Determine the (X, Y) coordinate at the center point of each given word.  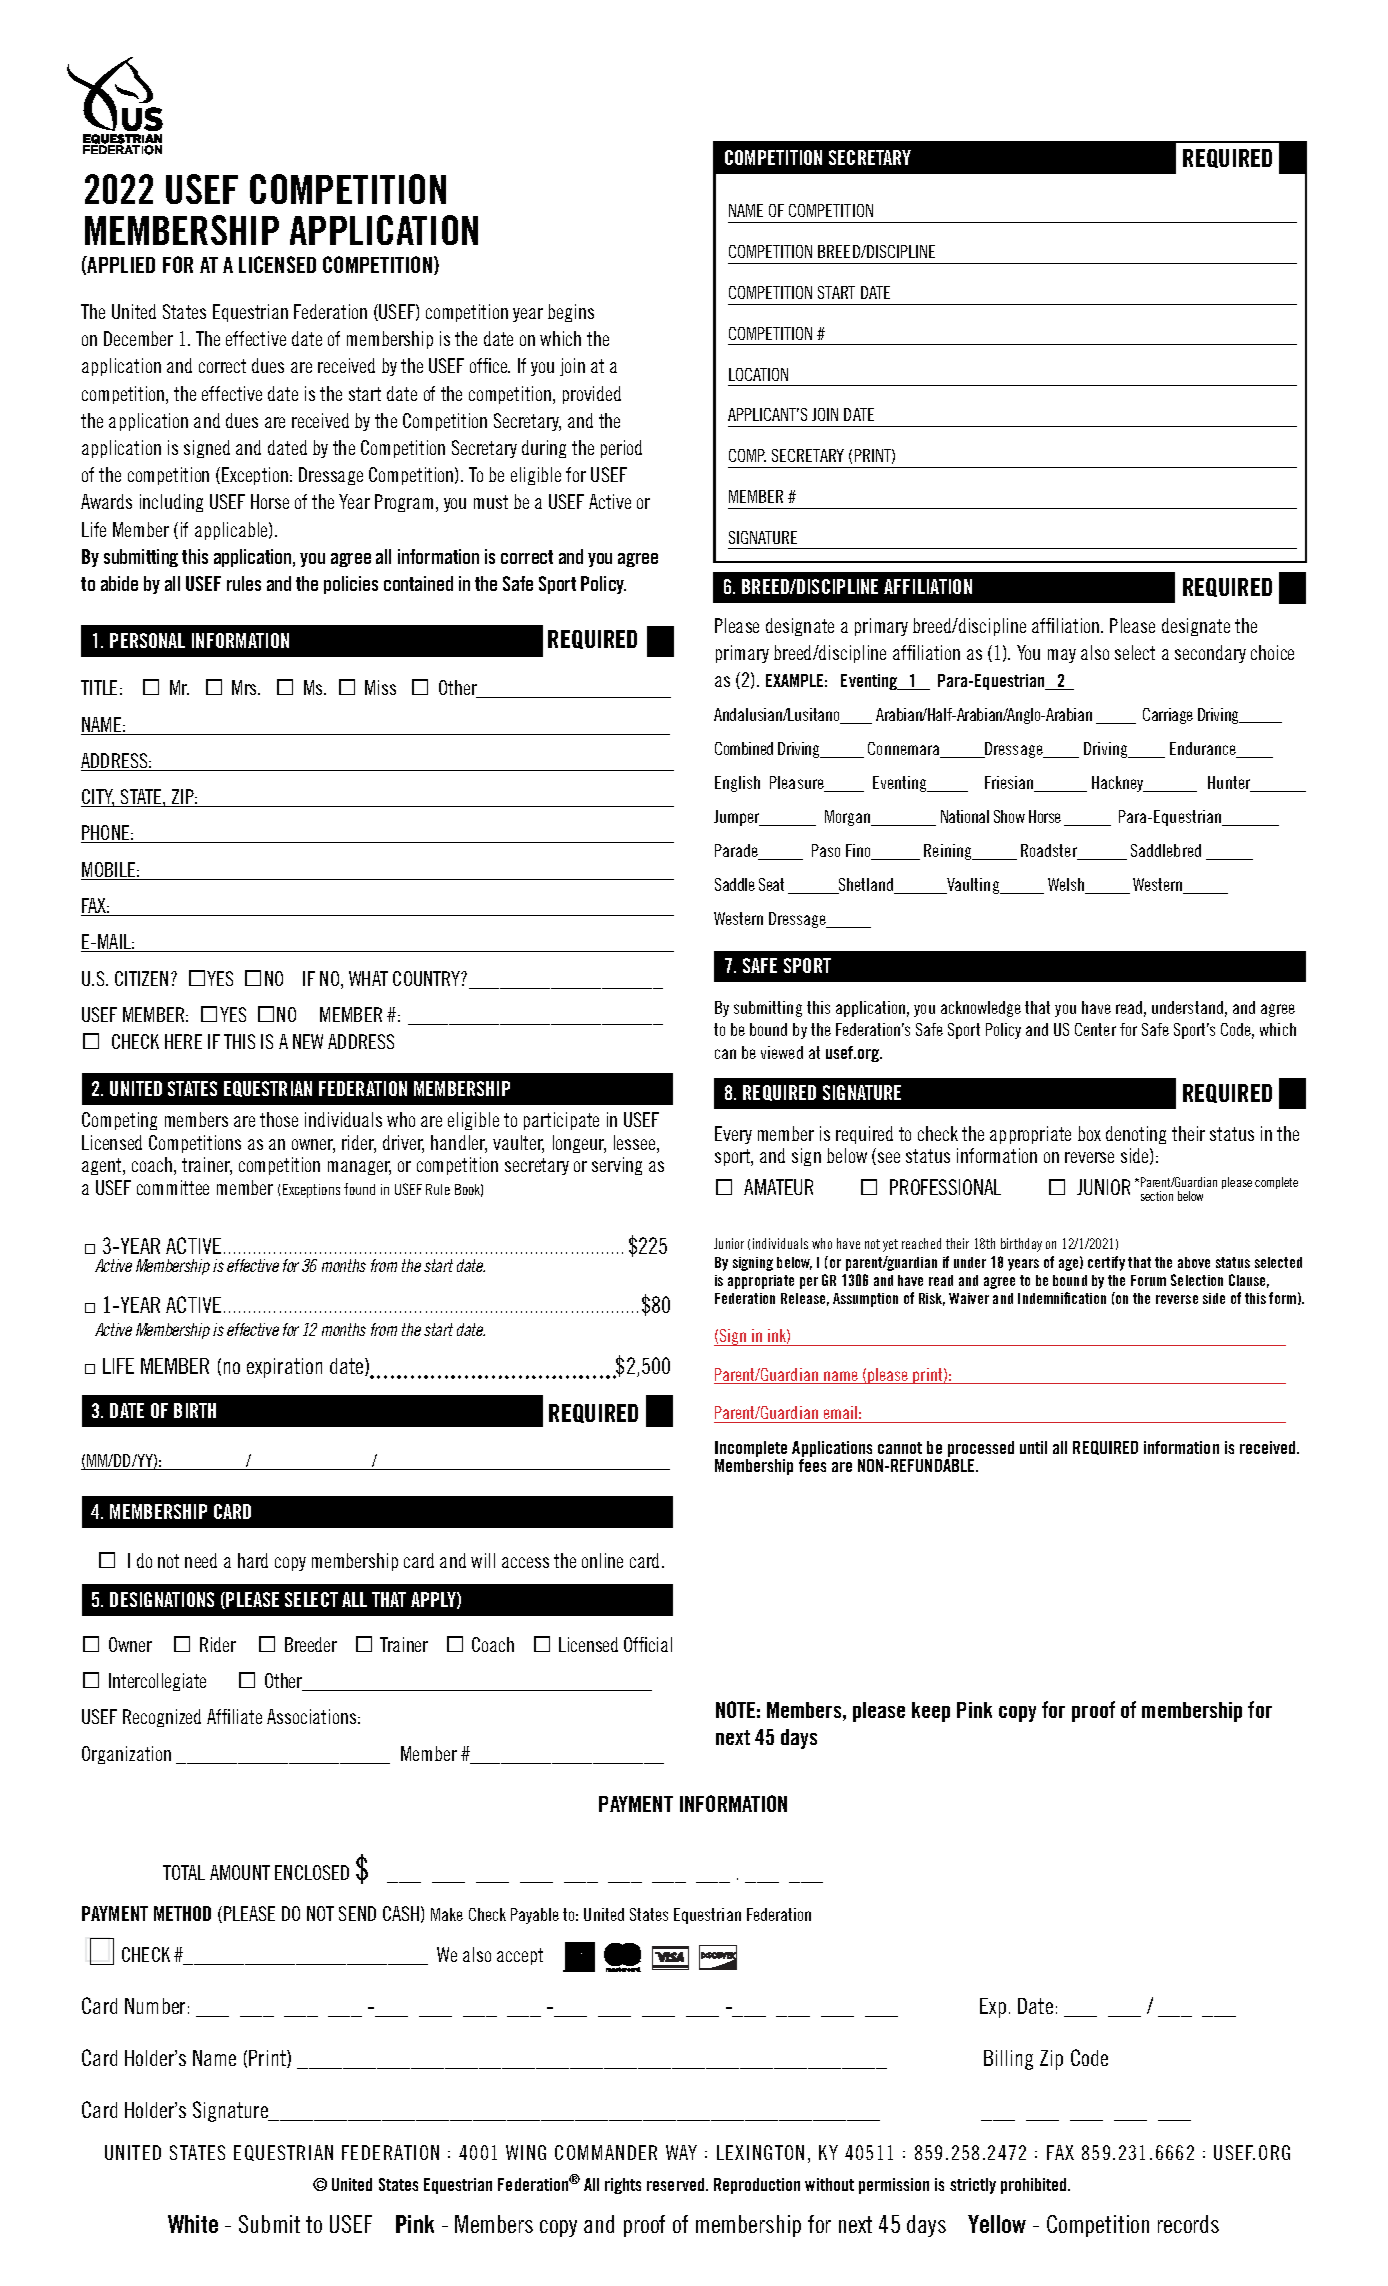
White (193, 2224)
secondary (1210, 654)
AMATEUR (778, 1187)
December (138, 338)
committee (173, 1187)
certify (1106, 1263)
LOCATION (758, 374)
